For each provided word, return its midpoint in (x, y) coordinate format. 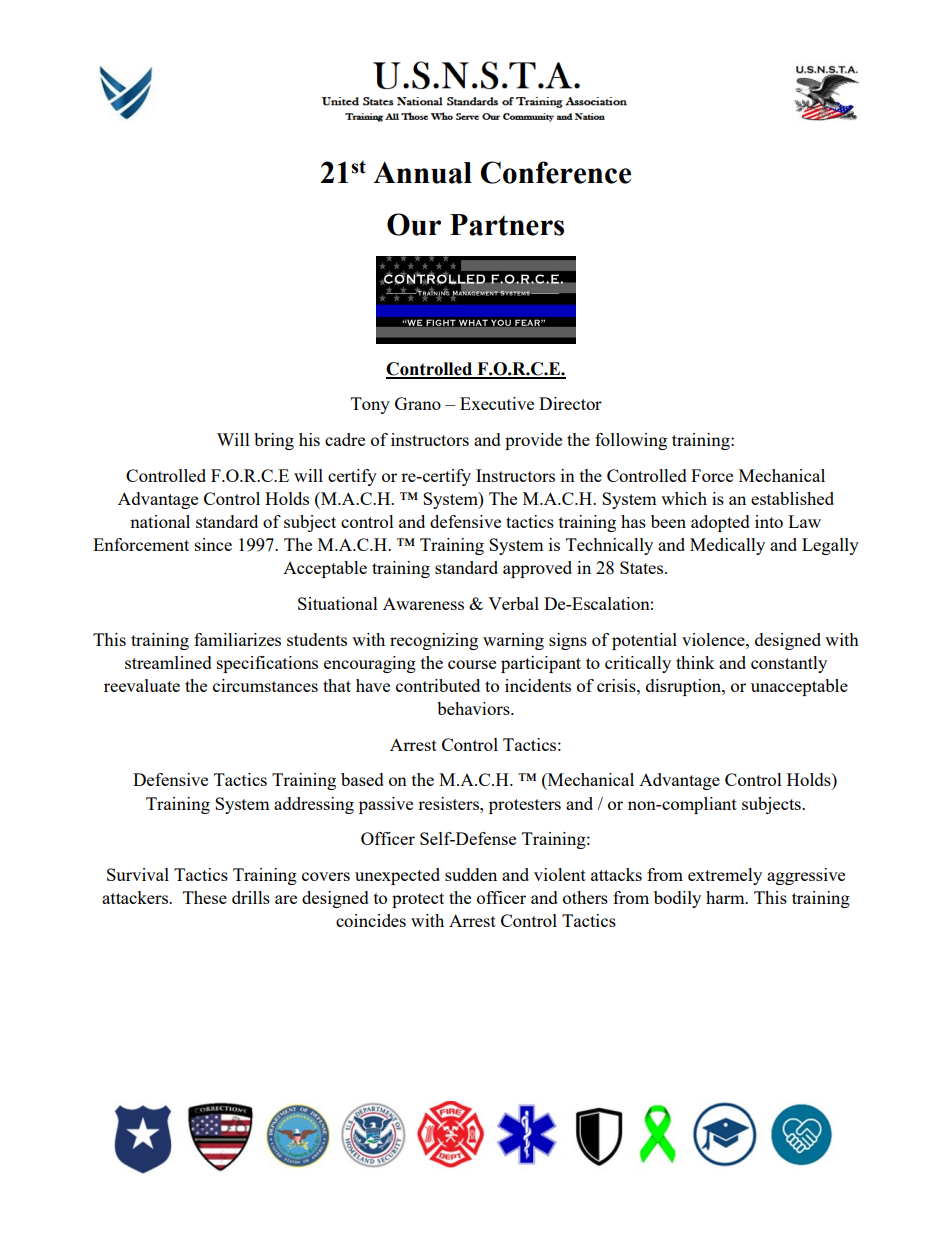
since (213, 544)
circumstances (265, 685)
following (631, 441)
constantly (789, 664)
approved (537, 569)
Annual (422, 173)
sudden (471, 874)
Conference (555, 172)
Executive (497, 403)
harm (726, 897)
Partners (507, 225)
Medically (727, 546)
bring (274, 441)
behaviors (474, 708)
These (205, 897)
